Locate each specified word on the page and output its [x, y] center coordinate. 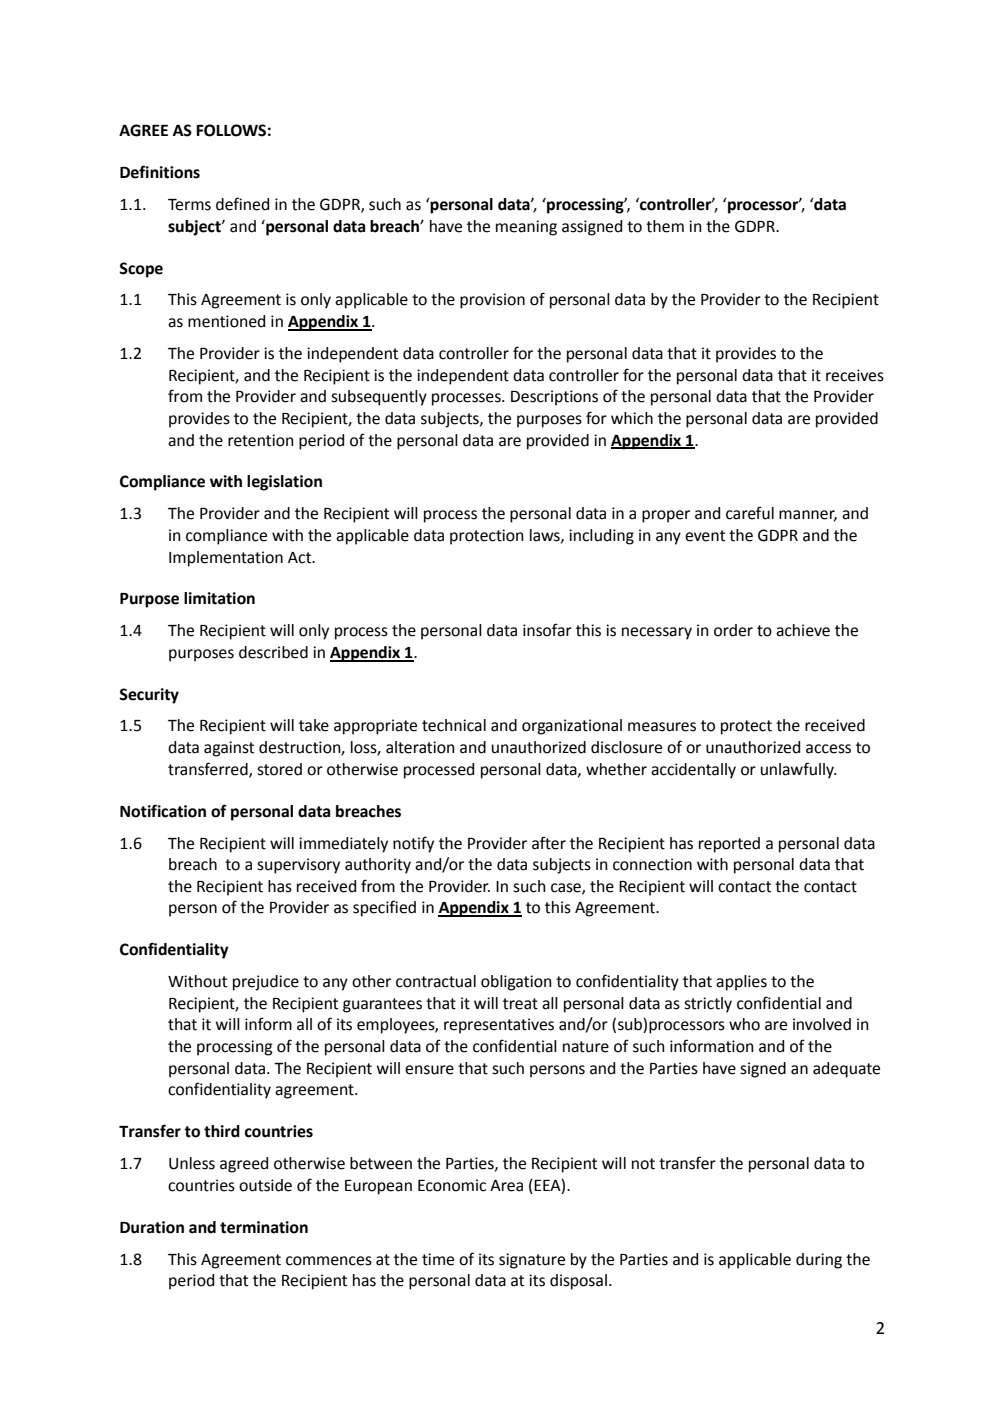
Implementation [226, 559]
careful [750, 513]
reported [729, 845]
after [549, 843]
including [601, 537]
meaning [526, 228]
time [438, 1259]
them [665, 226]
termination [264, 1227]
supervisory [298, 866]
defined [242, 204]
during [819, 1261]
